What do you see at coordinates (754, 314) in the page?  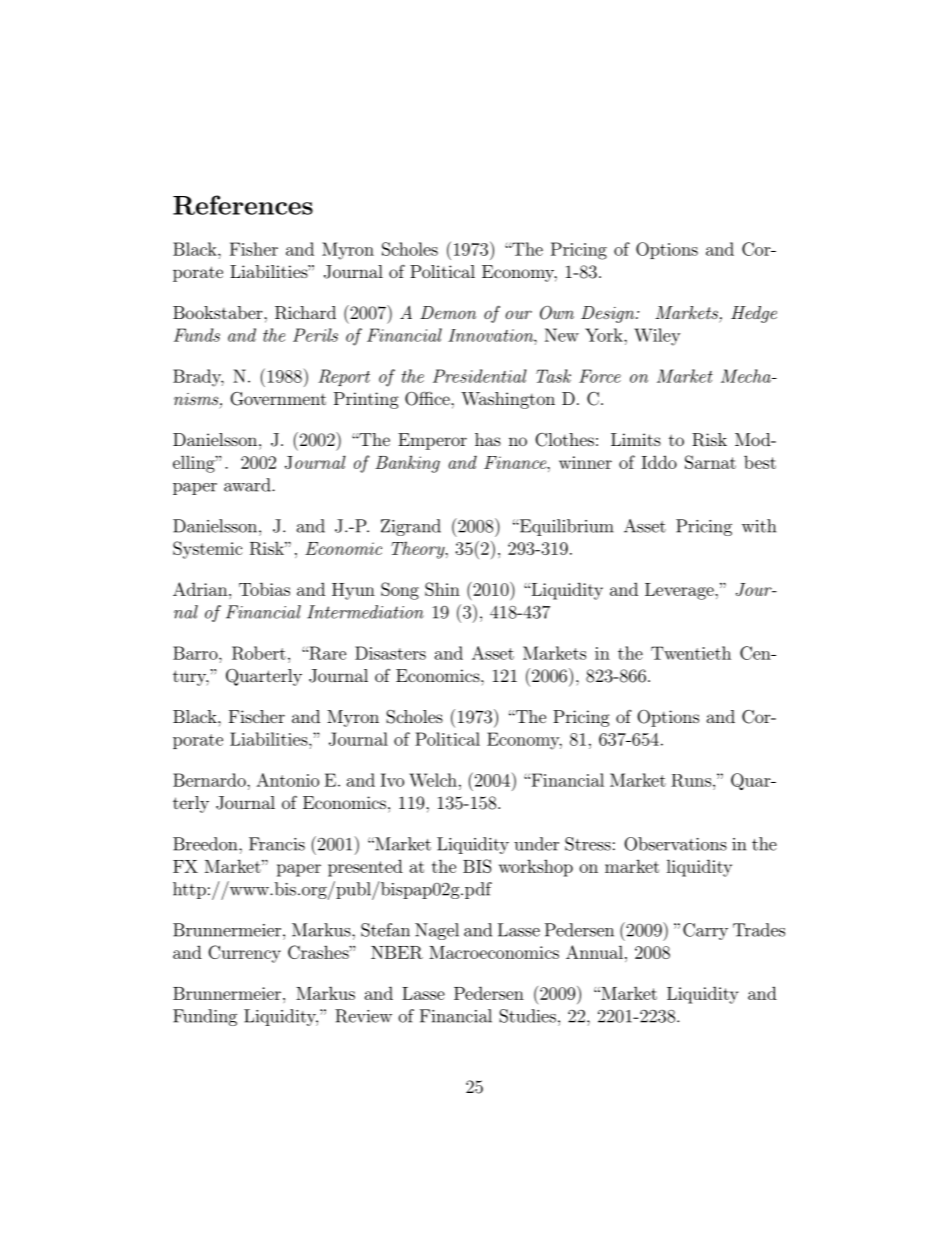 I see `Hedge` at bounding box center [754, 314].
